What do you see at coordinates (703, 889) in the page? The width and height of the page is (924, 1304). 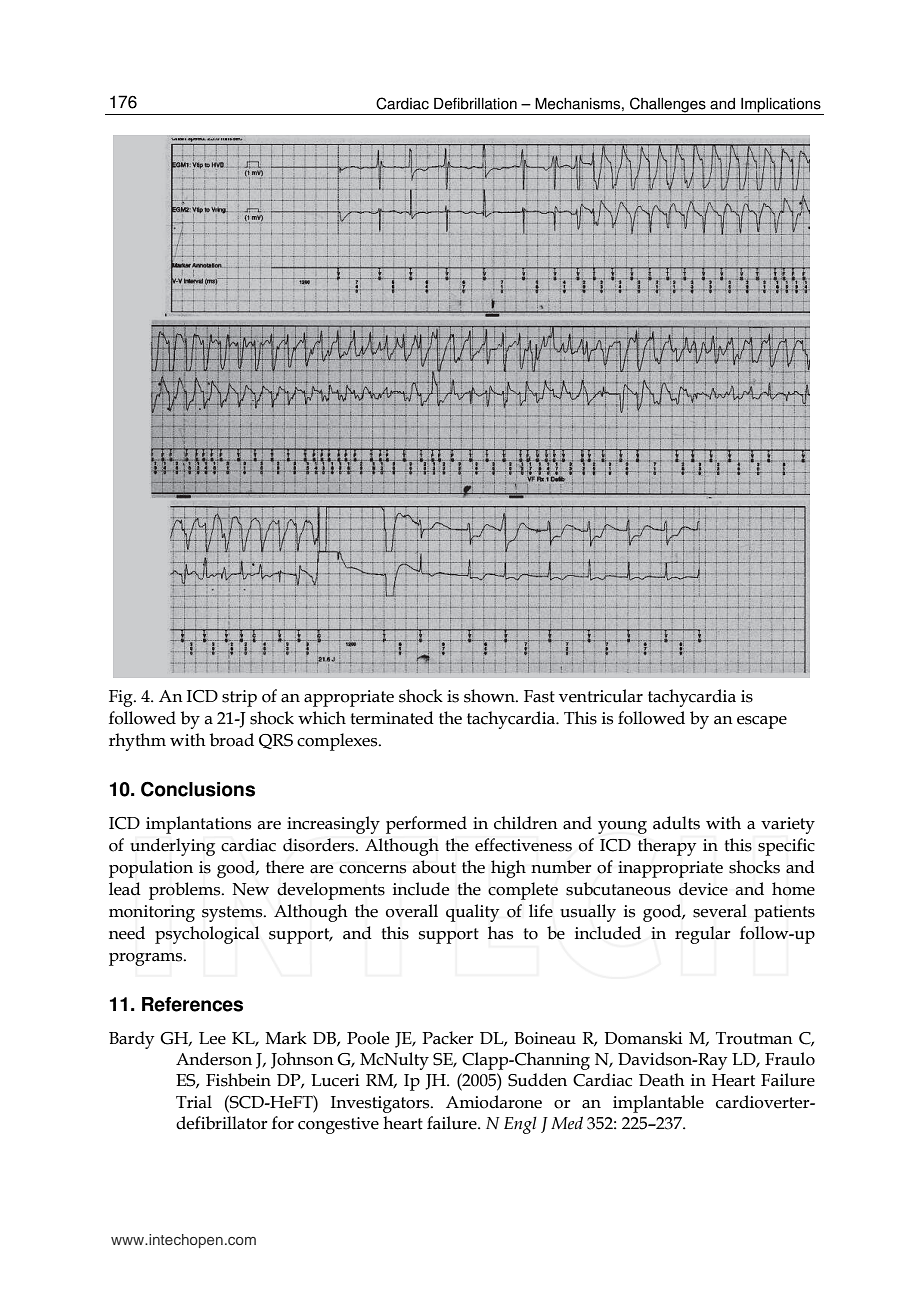 I see `device` at bounding box center [703, 889].
